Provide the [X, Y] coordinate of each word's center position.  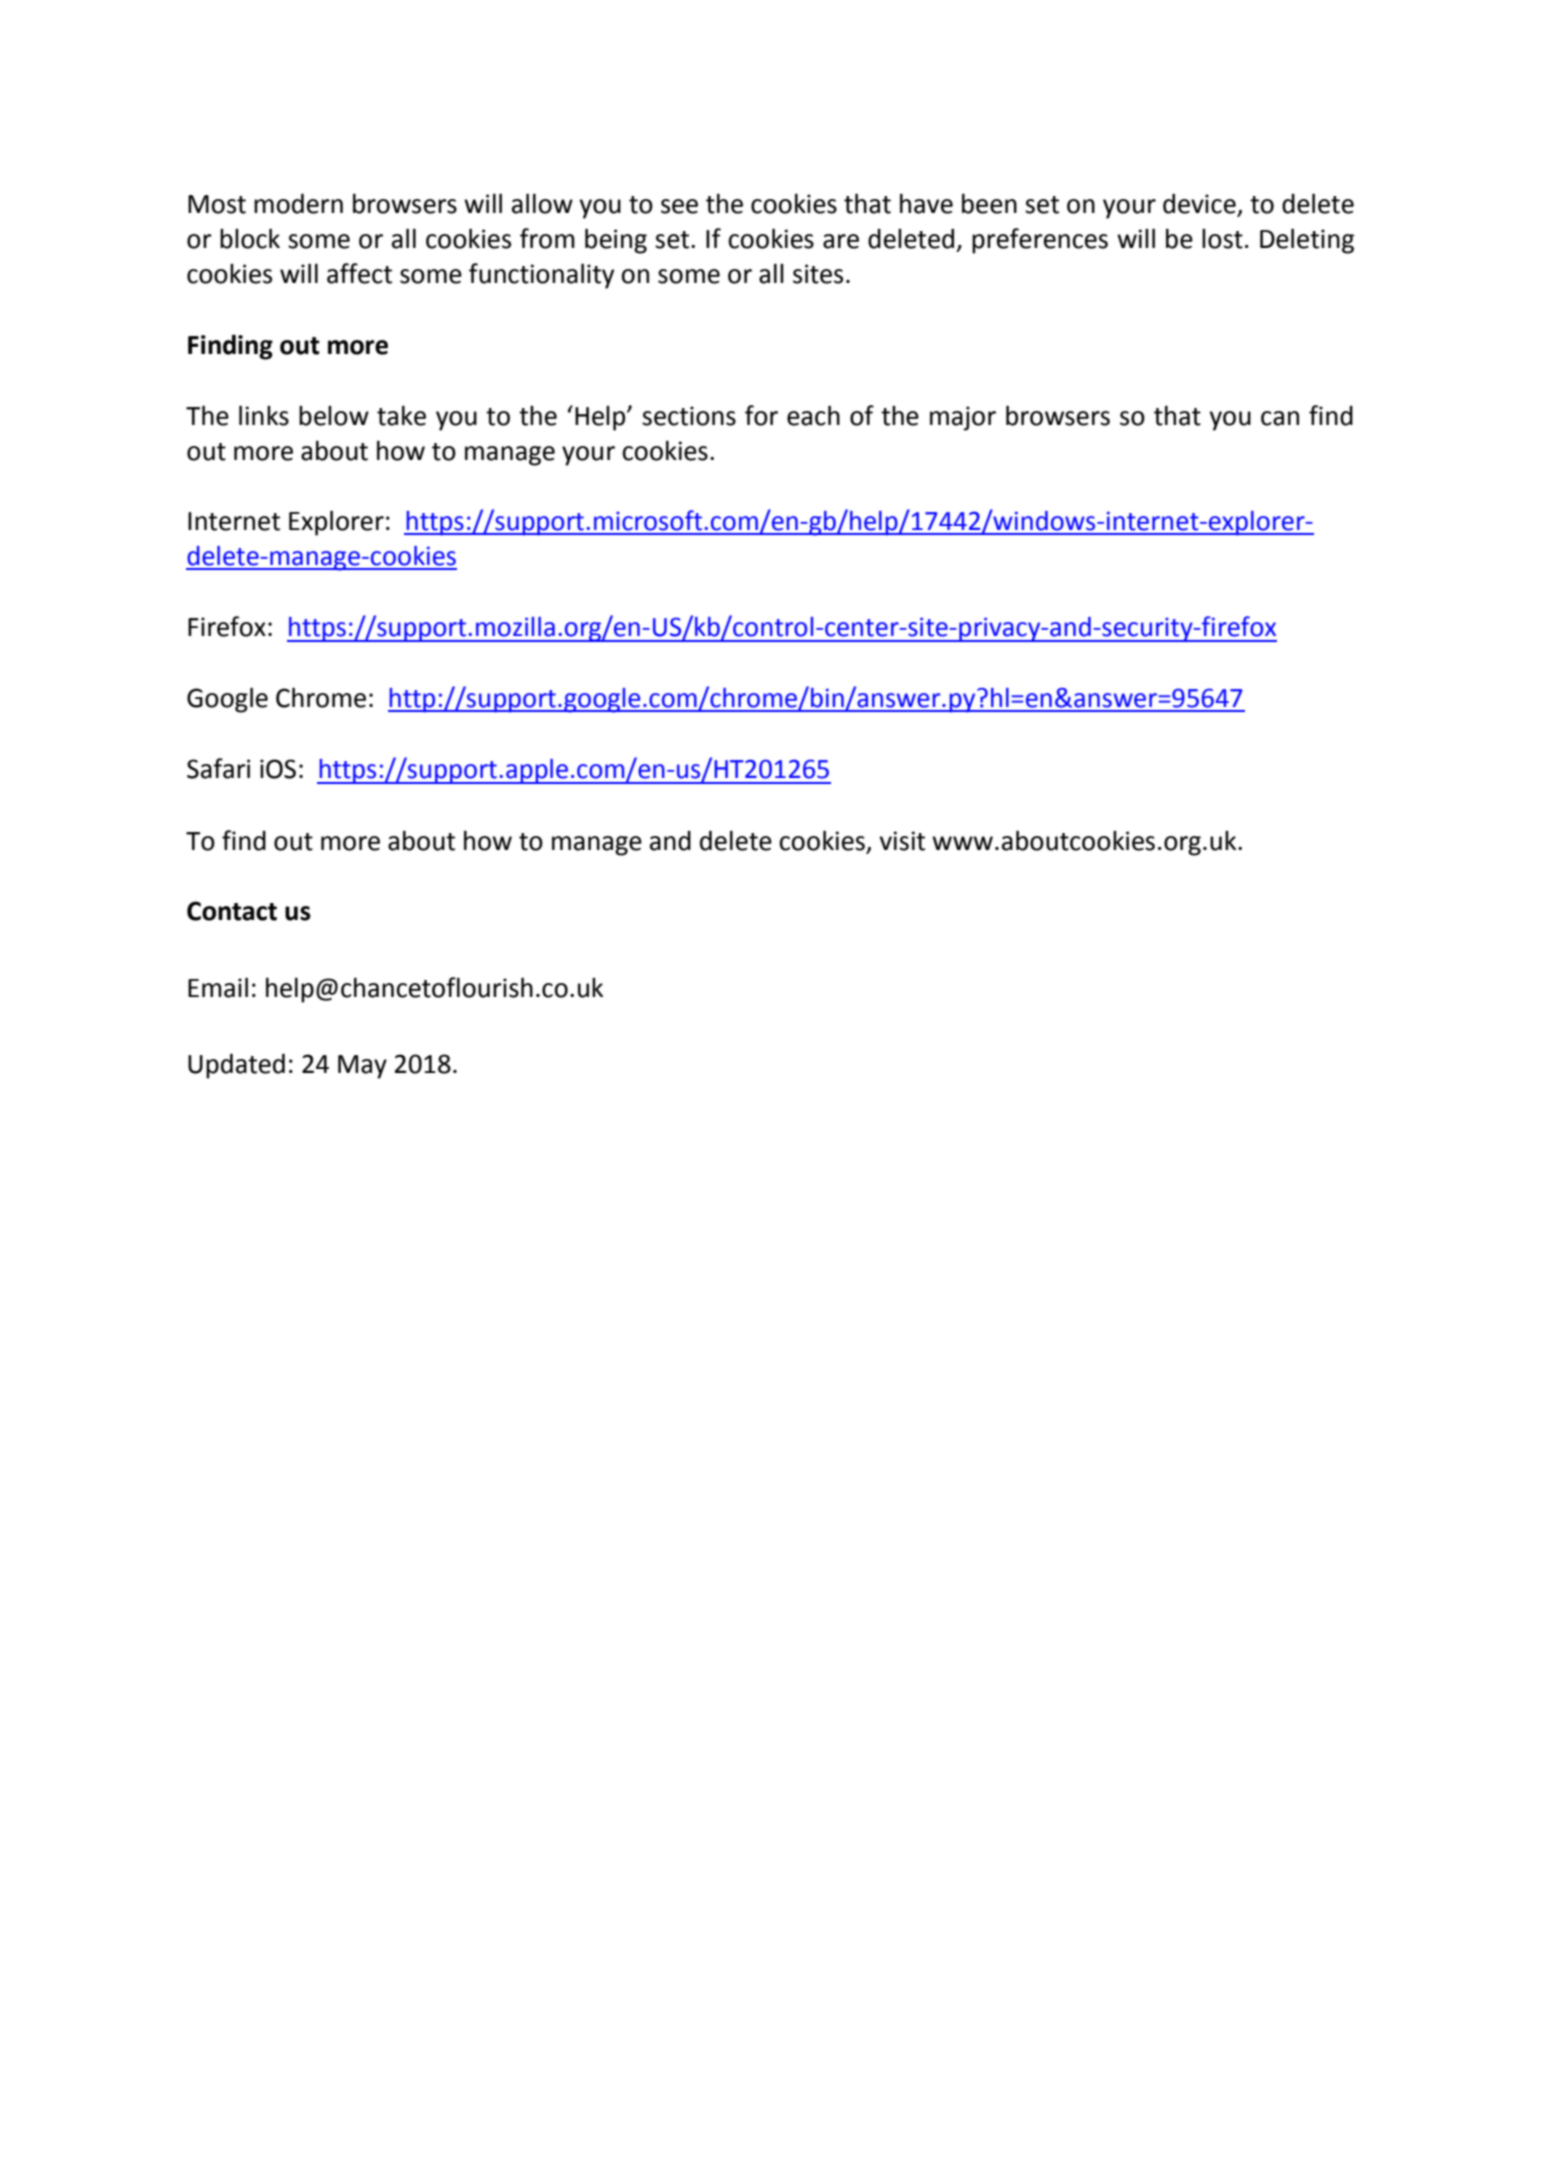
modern [298, 203]
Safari [218, 768]
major [963, 418]
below [334, 416]
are [841, 241]
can [1280, 418]
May [362, 1067]
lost [1222, 239]
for [761, 415]
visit [902, 841]
